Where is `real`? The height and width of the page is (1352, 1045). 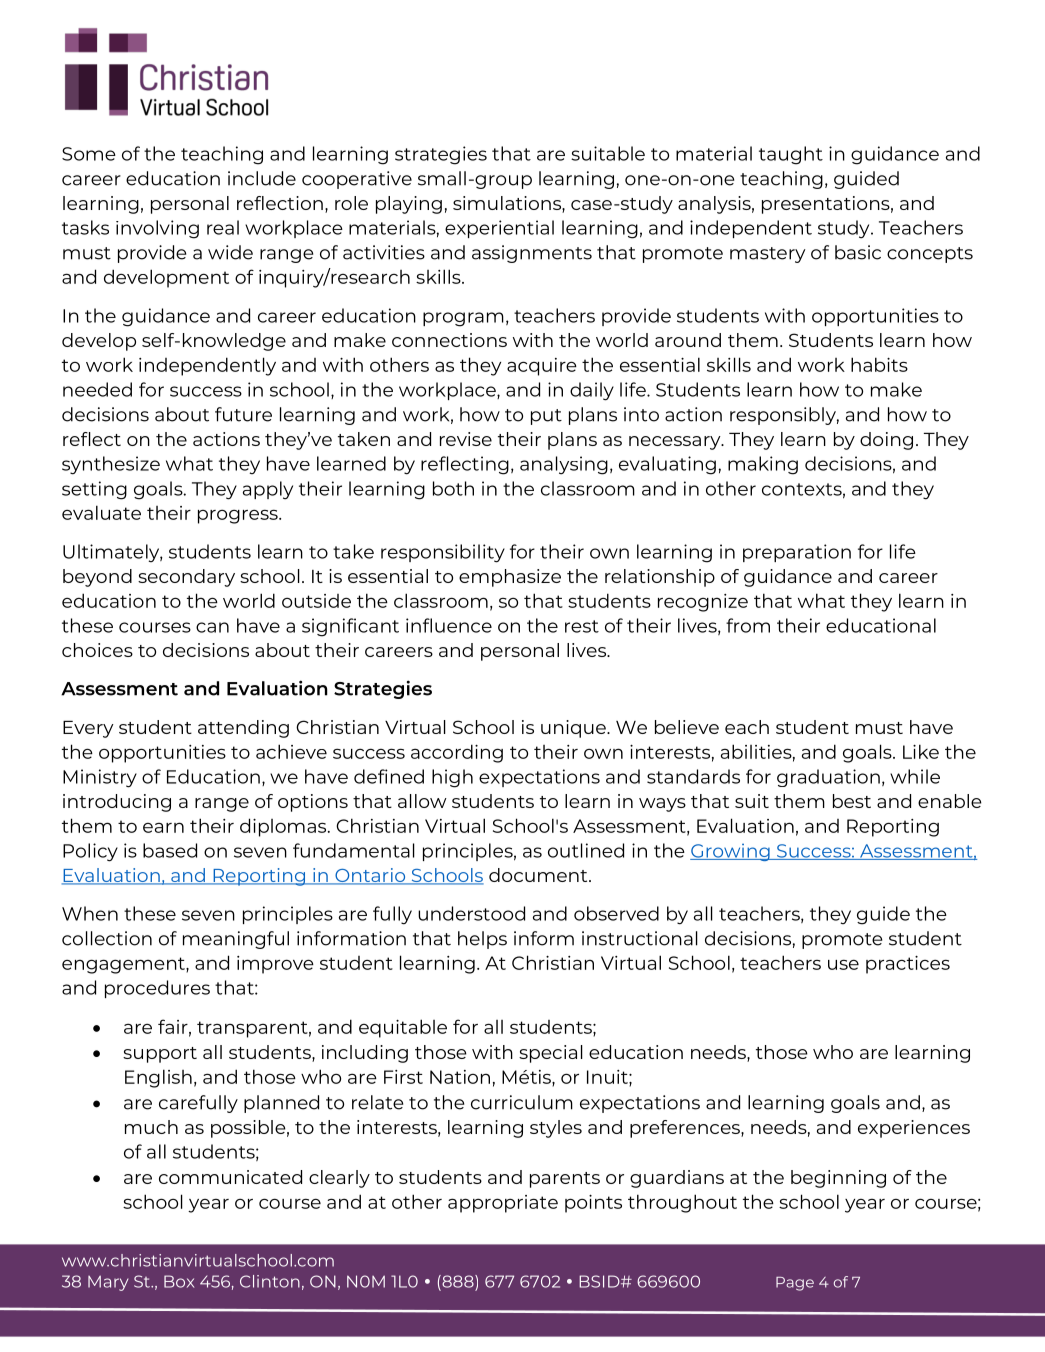
real is located at coordinates (223, 227).
